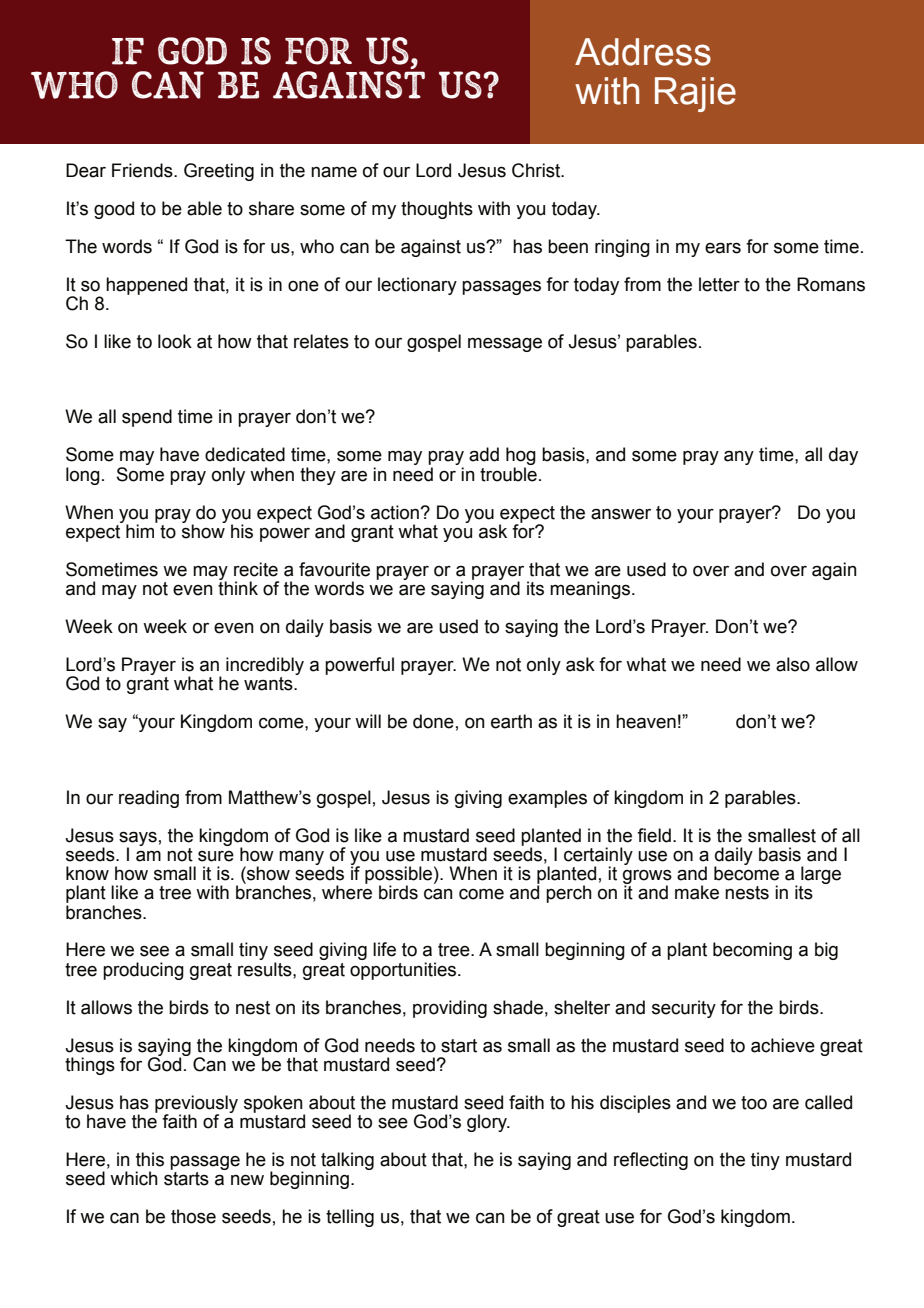  What do you see at coordinates (697, 892) in the page?
I see `make` at bounding box center [697, 892].
